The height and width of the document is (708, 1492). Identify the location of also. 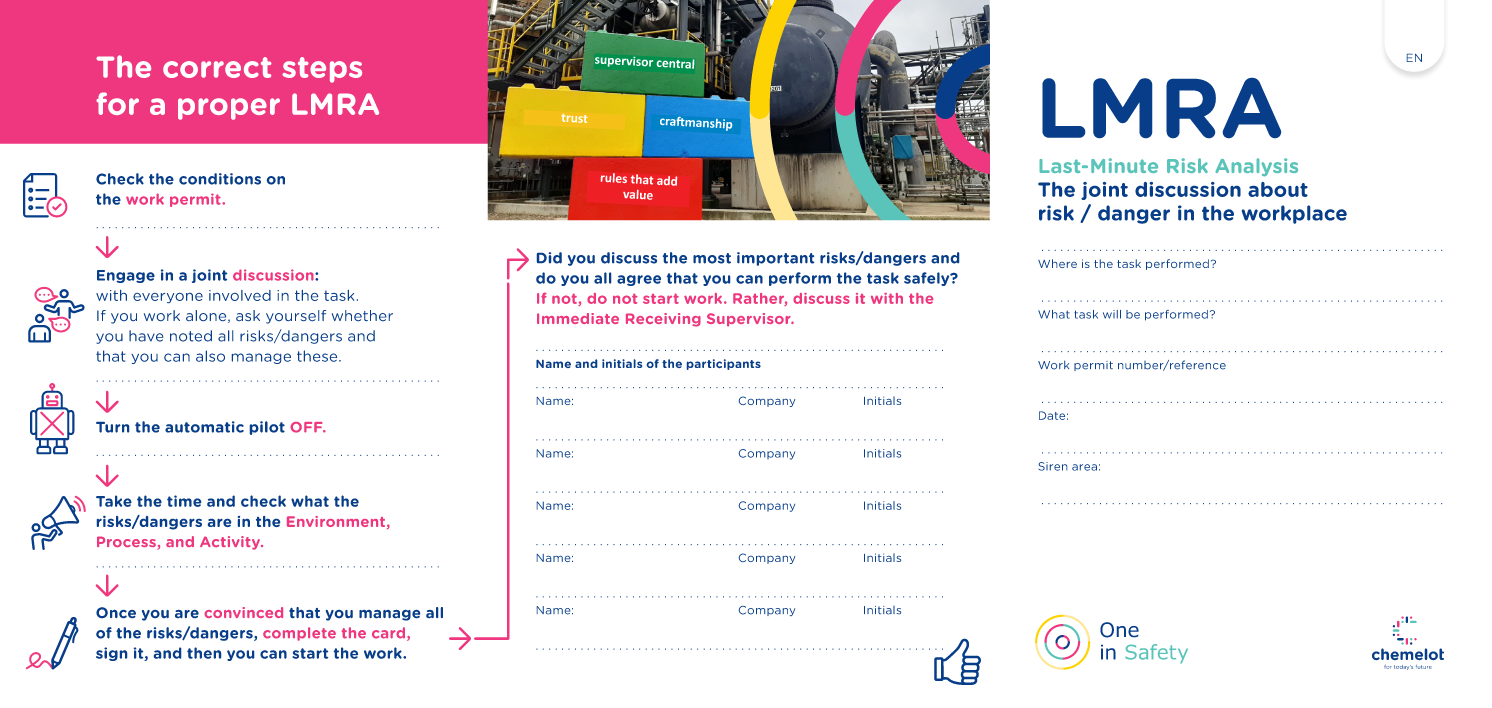
(210, 356).
